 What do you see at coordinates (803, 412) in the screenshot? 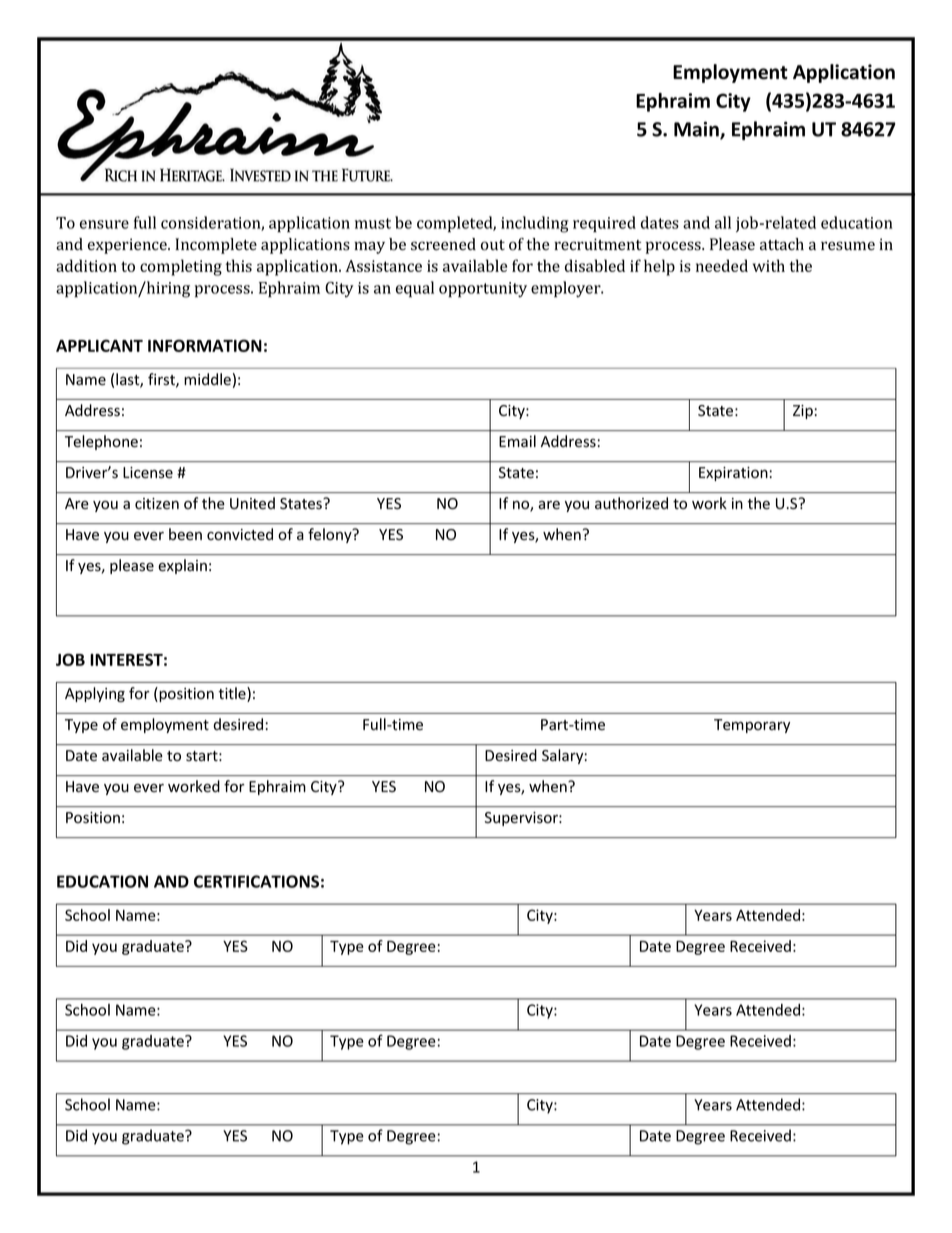
I see `Zip` at bounding box center [803, 412].
